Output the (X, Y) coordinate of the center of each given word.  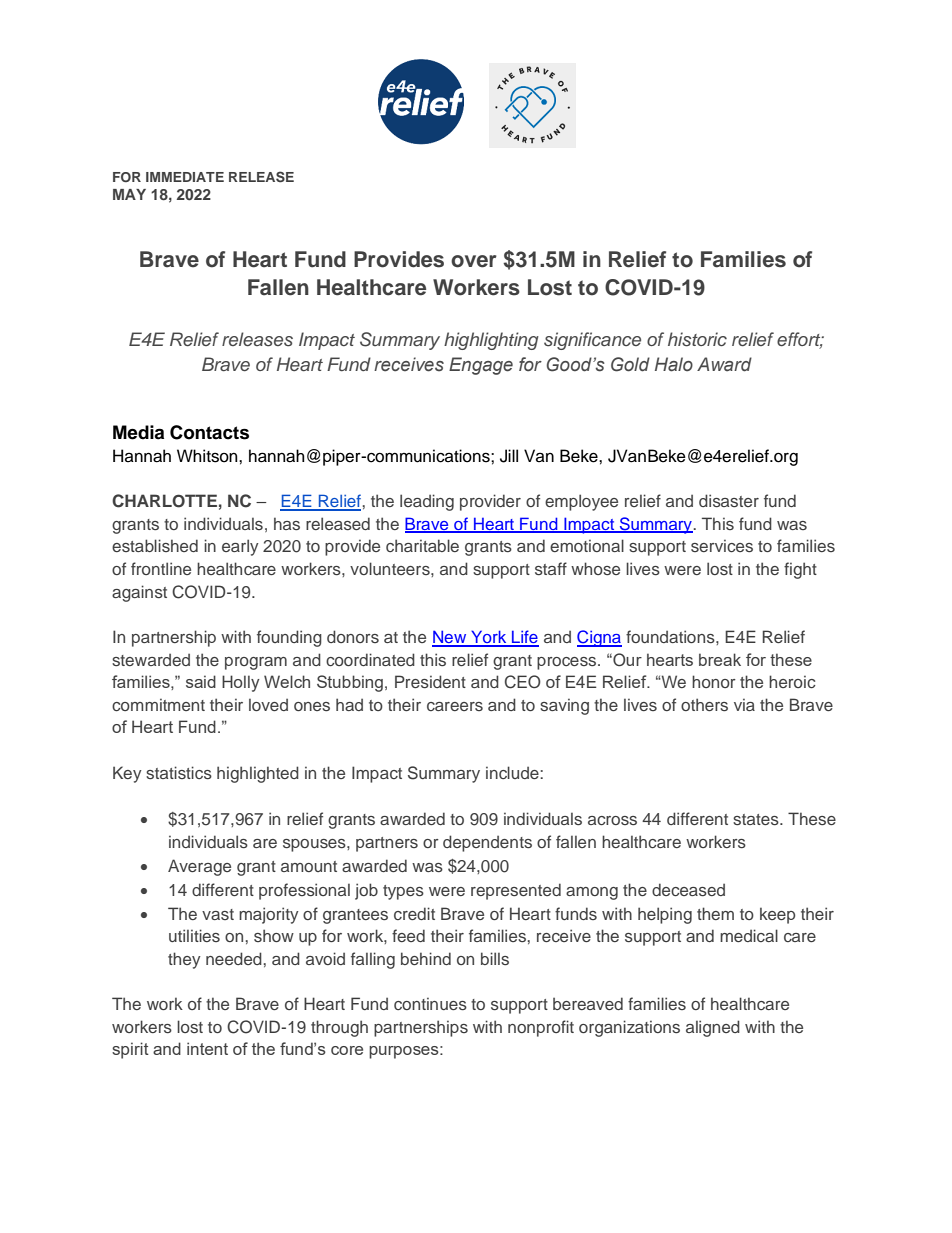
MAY (129, 194)
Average (199, 867)
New (450, 638)
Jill (509, 456)
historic (697, 339)
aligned (713, 1028)
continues (430, 1003)
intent (207, 1048)
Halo (674, 364)
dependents (487, 843)
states (757, 819)
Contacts (209, 432)
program (256, 663)
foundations (671, 636)
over (474, 261)
